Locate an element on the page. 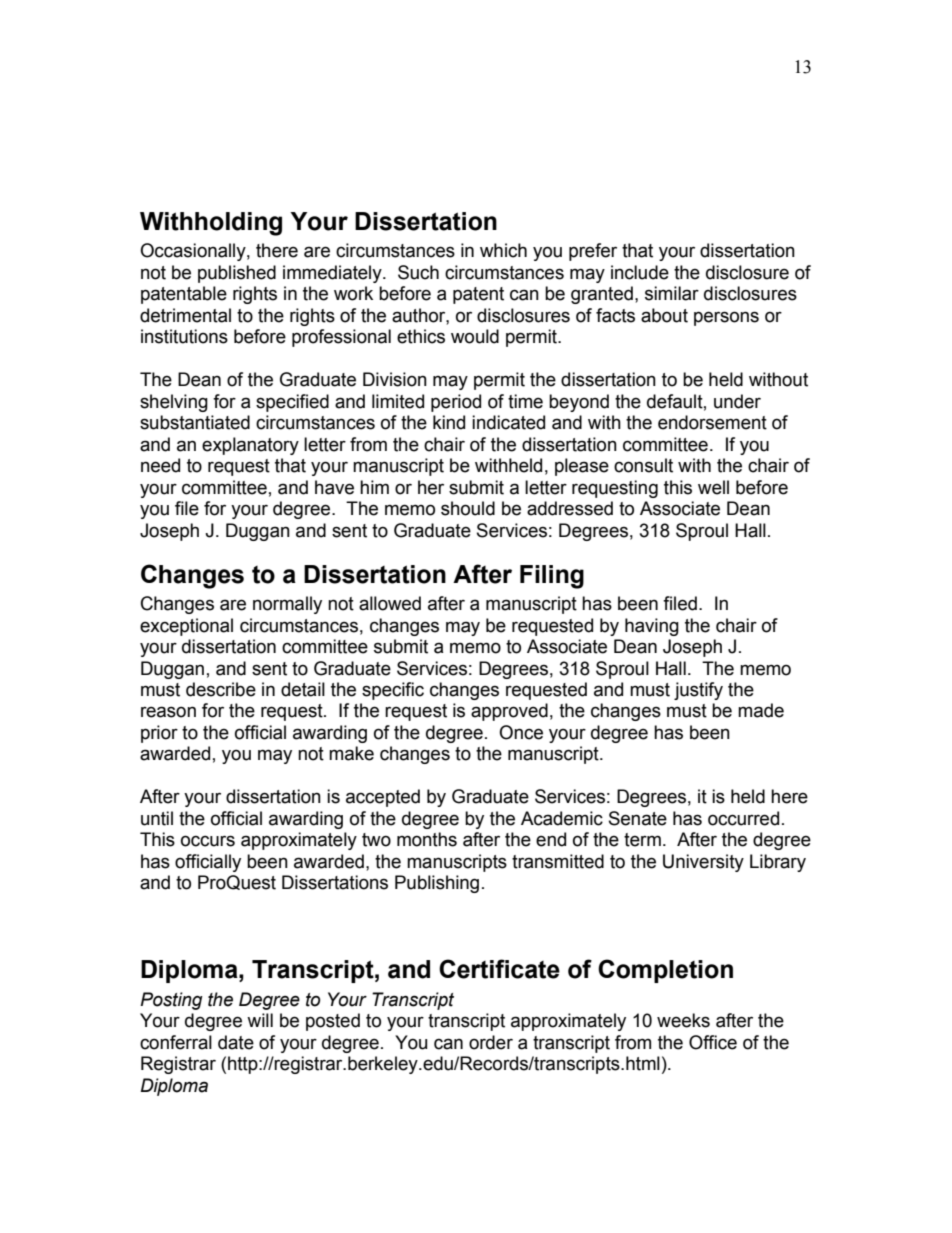 The height and width of the image is (1233, 952). occurs is located at coordinates (208, 841).
